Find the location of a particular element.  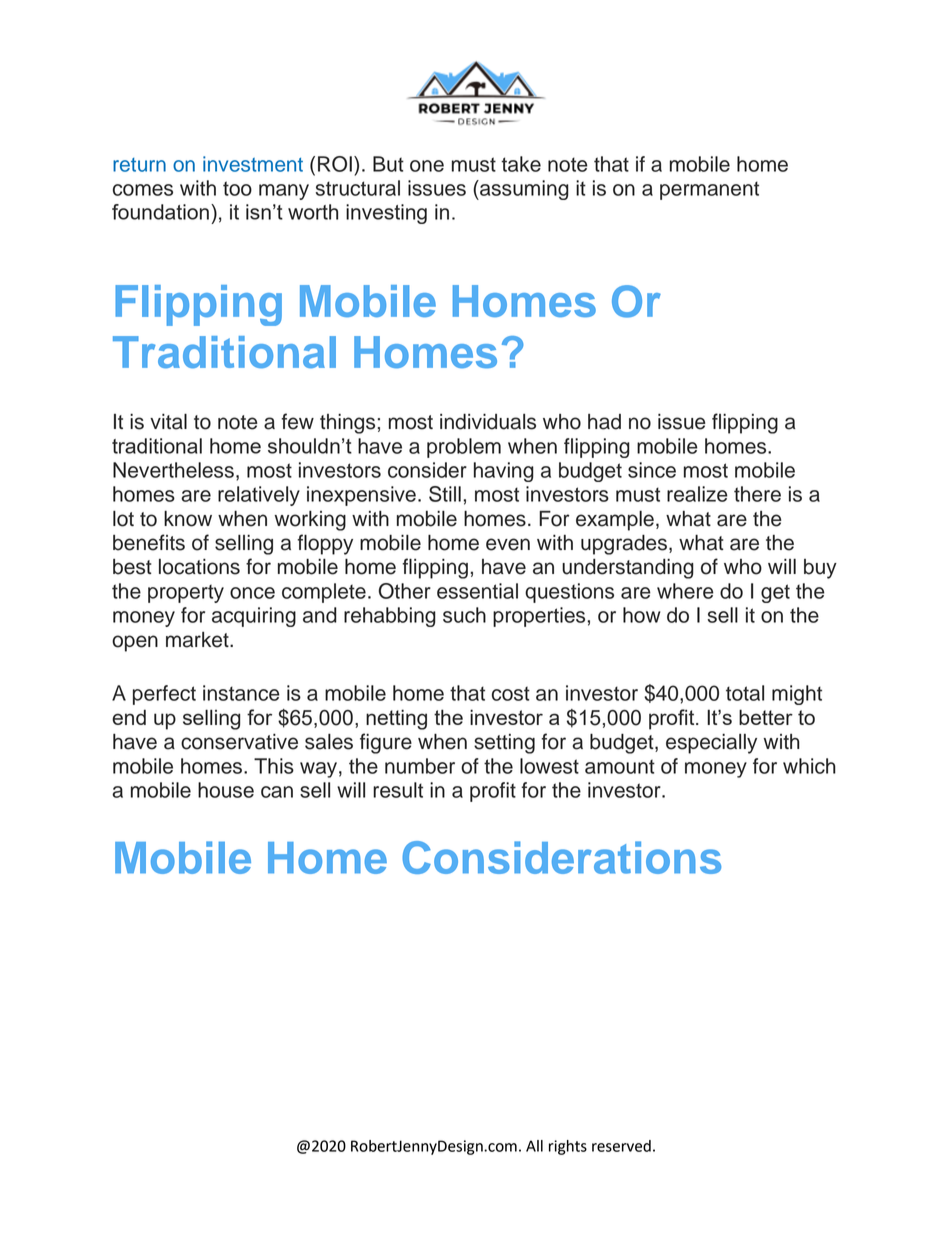

individuals is located at coordinates (488, 421).
